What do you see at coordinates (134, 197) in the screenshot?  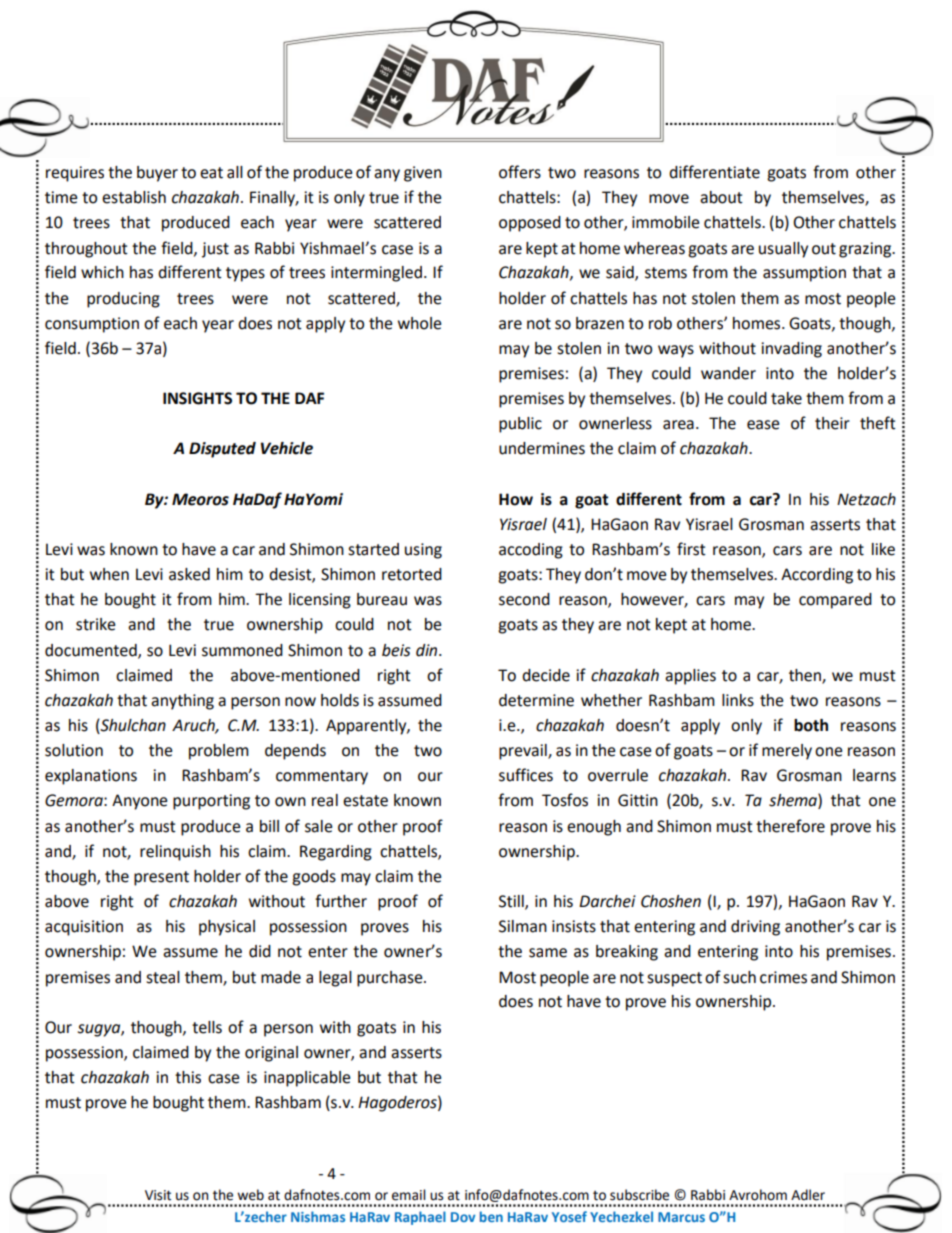 I see `establish` at bounding box center [134, 197].
